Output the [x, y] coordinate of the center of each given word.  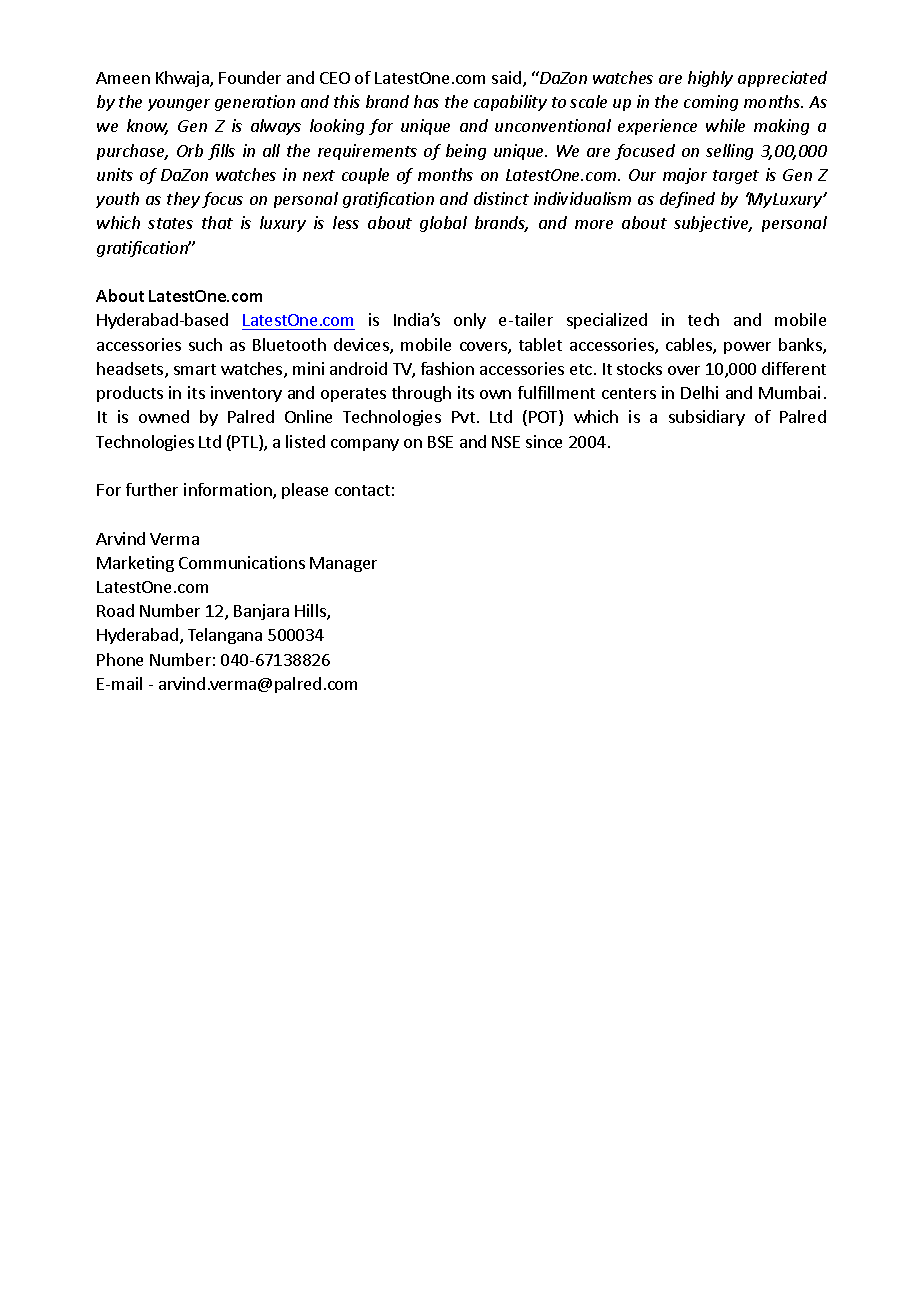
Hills [311, 612]
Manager [343, 564]
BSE [440, 442]
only [470, 321]
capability [510, 103]
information [229, 491]
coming [711, 103]
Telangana [225, 636]
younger [179, 105]
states [170, 223]
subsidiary [707, 418]
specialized [607, 321]
